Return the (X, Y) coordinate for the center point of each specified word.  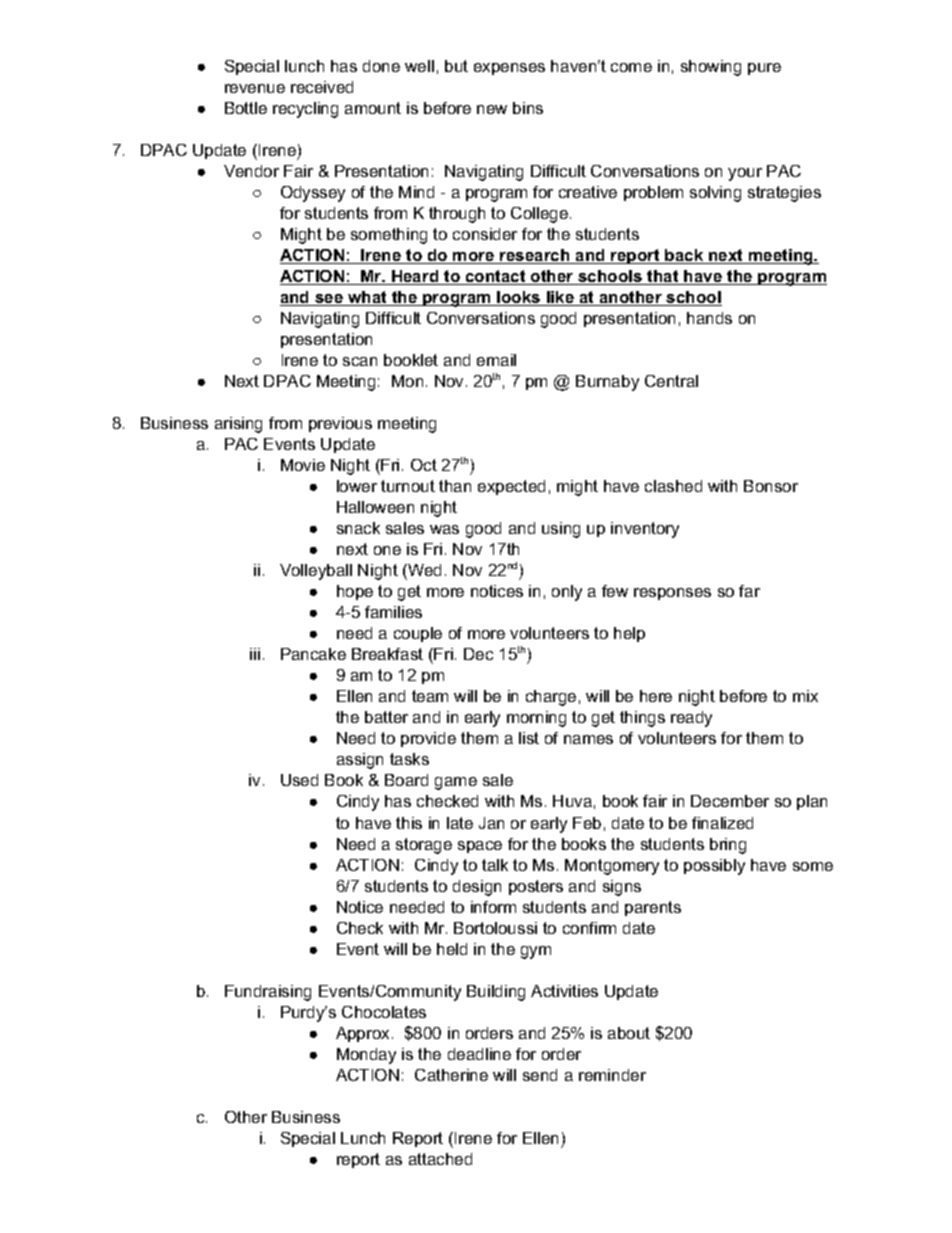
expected (511, 487)
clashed (673, 486)
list (529, 738)
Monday (366, 1056)
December (730, 801)
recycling (305, 110)
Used (299, 780)
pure (764, 69)
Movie (303, 465)
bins (528, 108)
